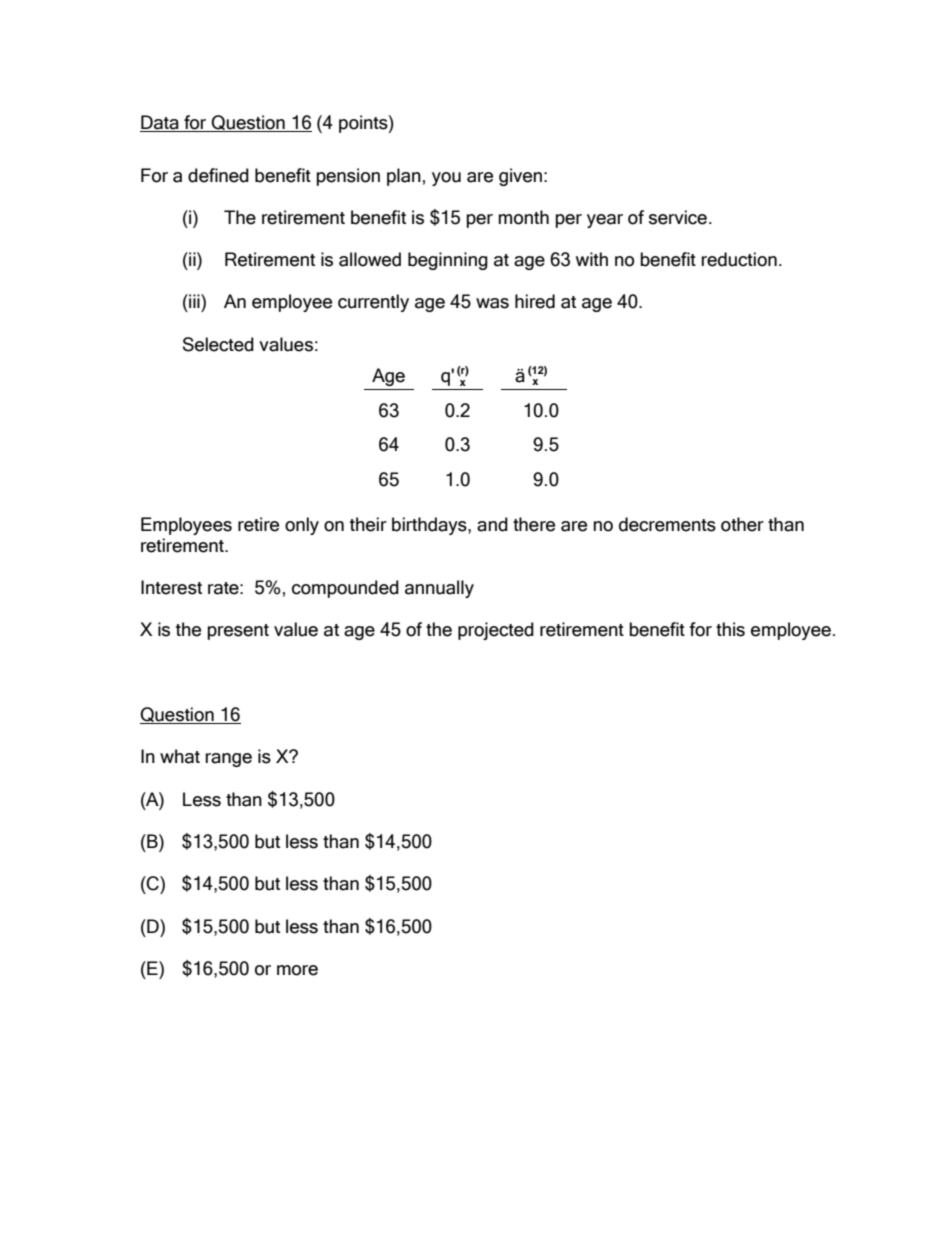  Describe the element at coordinates (730, 629) in the screenshot. I see `this` at that location.
